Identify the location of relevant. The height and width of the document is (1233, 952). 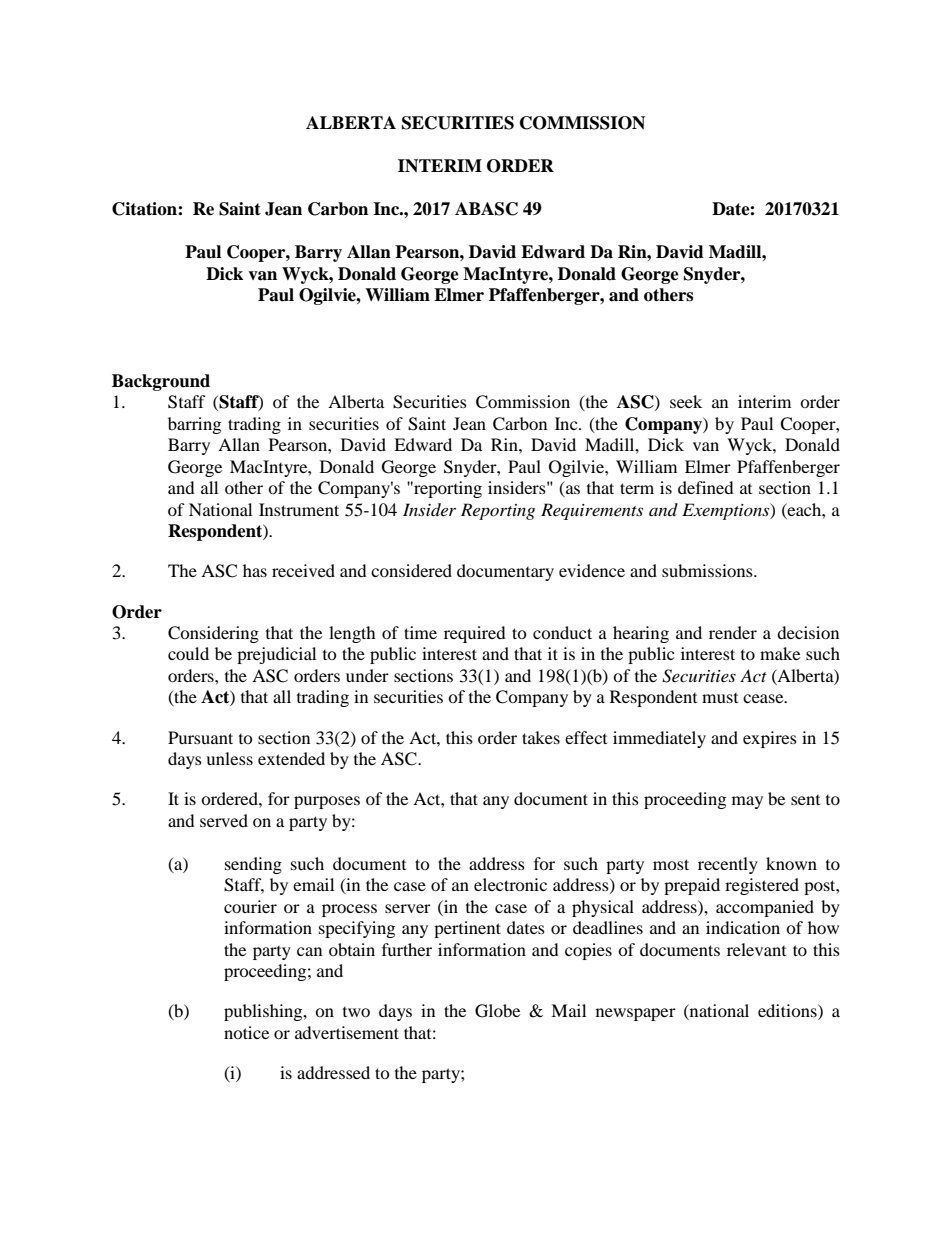
(756, 949).
